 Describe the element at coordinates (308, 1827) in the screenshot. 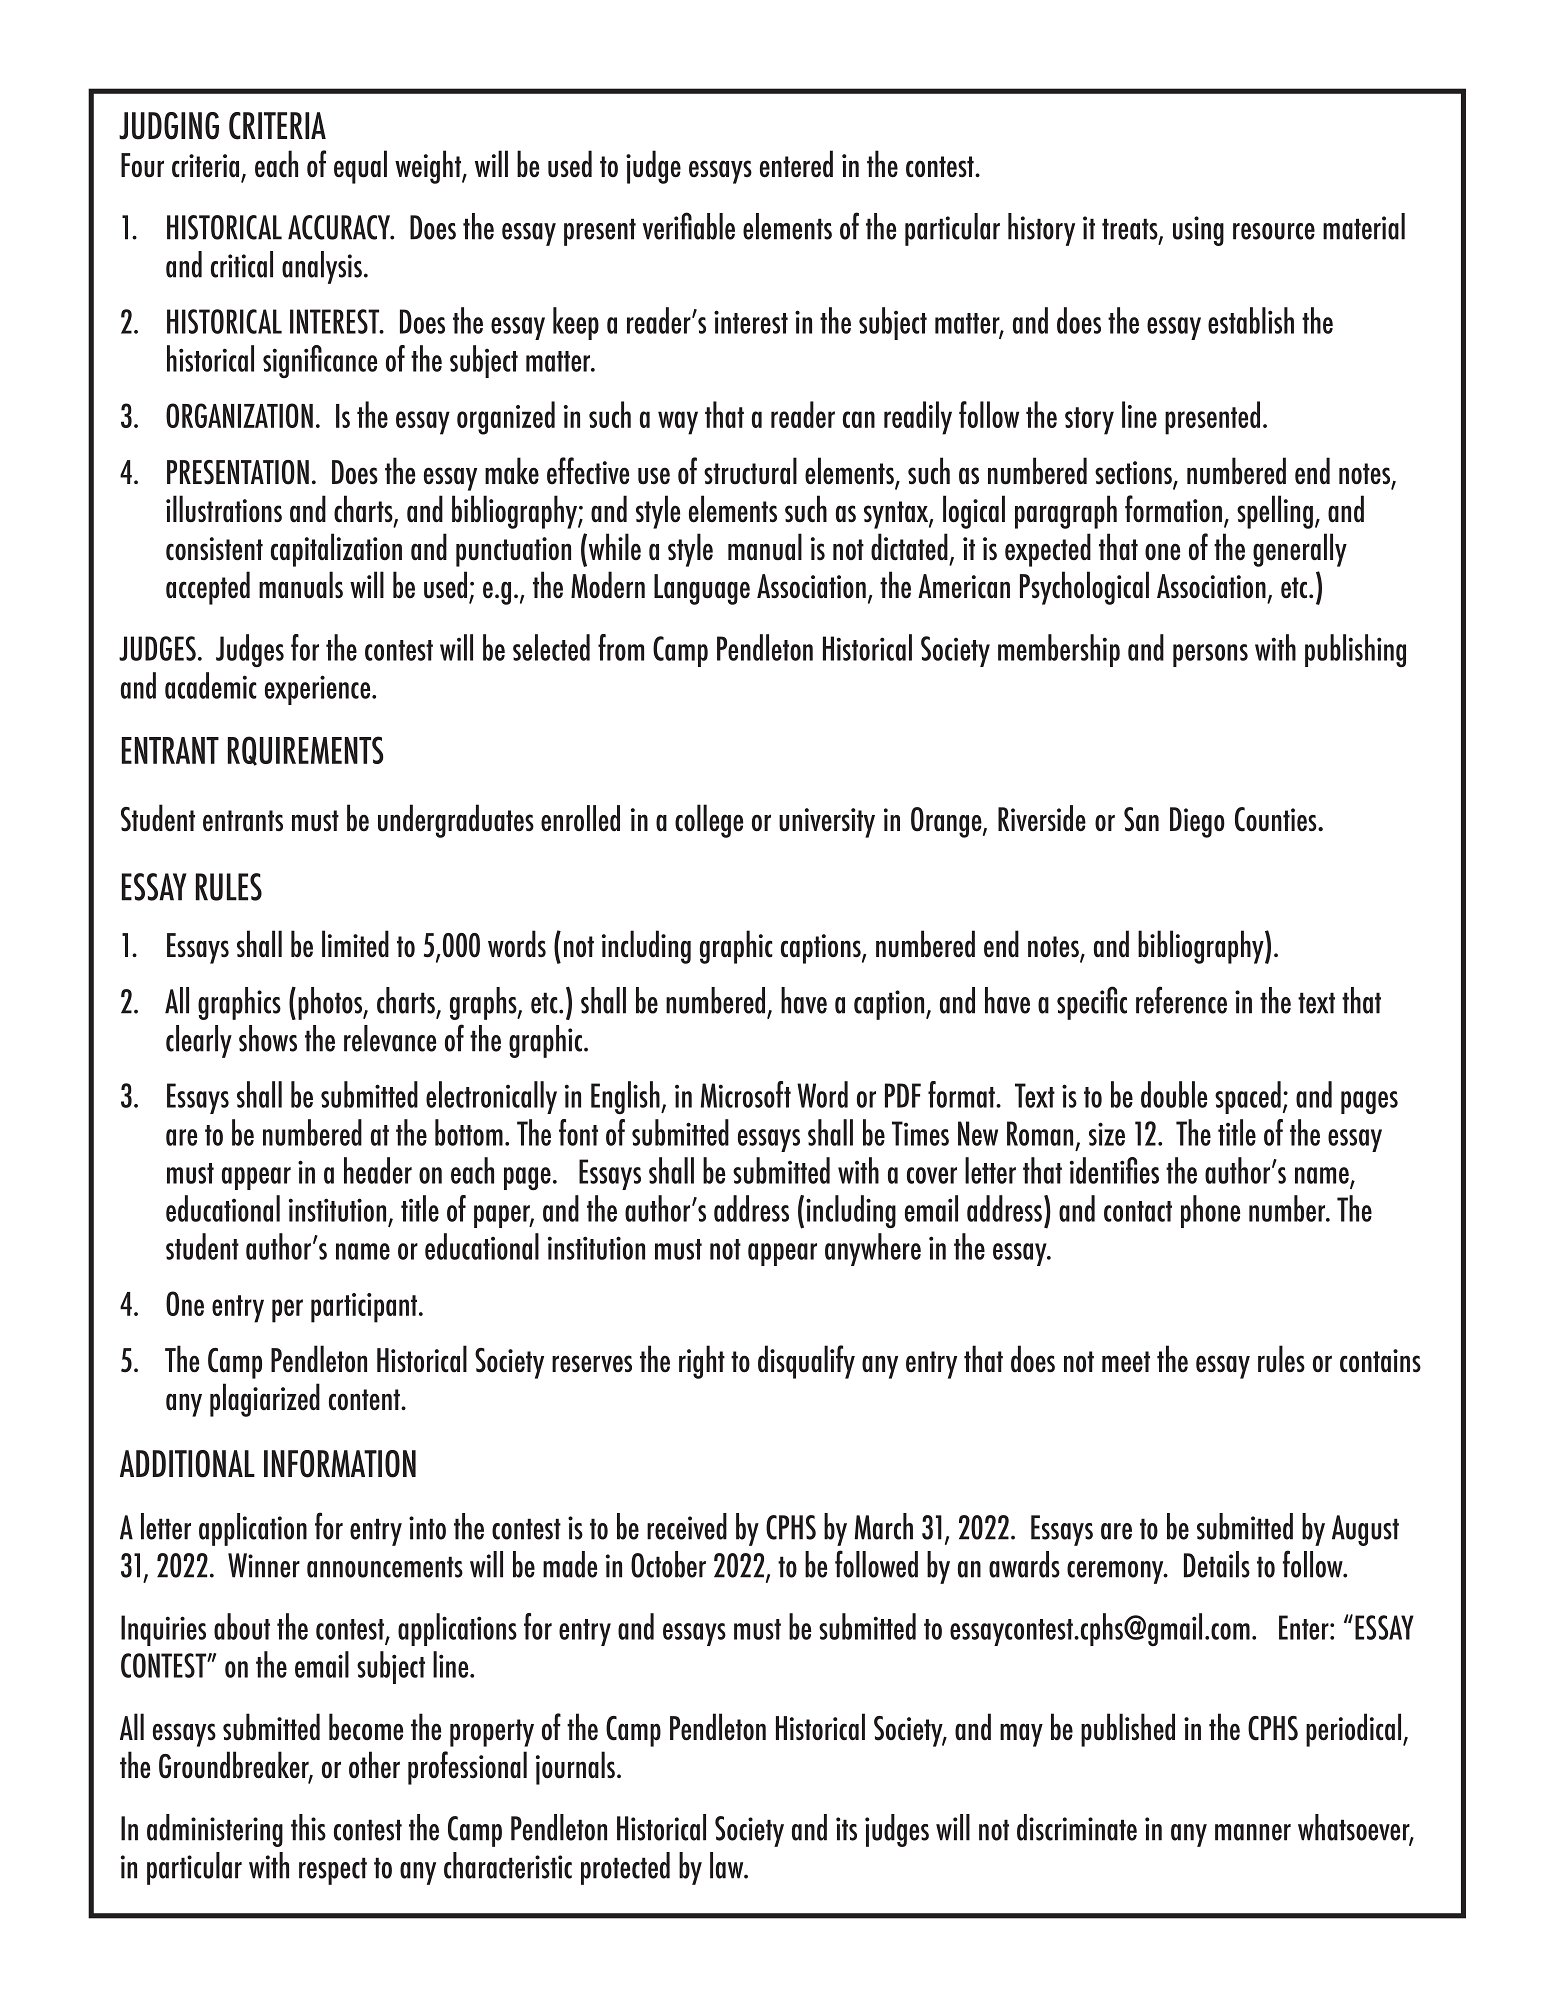

I see `this` at that location.
